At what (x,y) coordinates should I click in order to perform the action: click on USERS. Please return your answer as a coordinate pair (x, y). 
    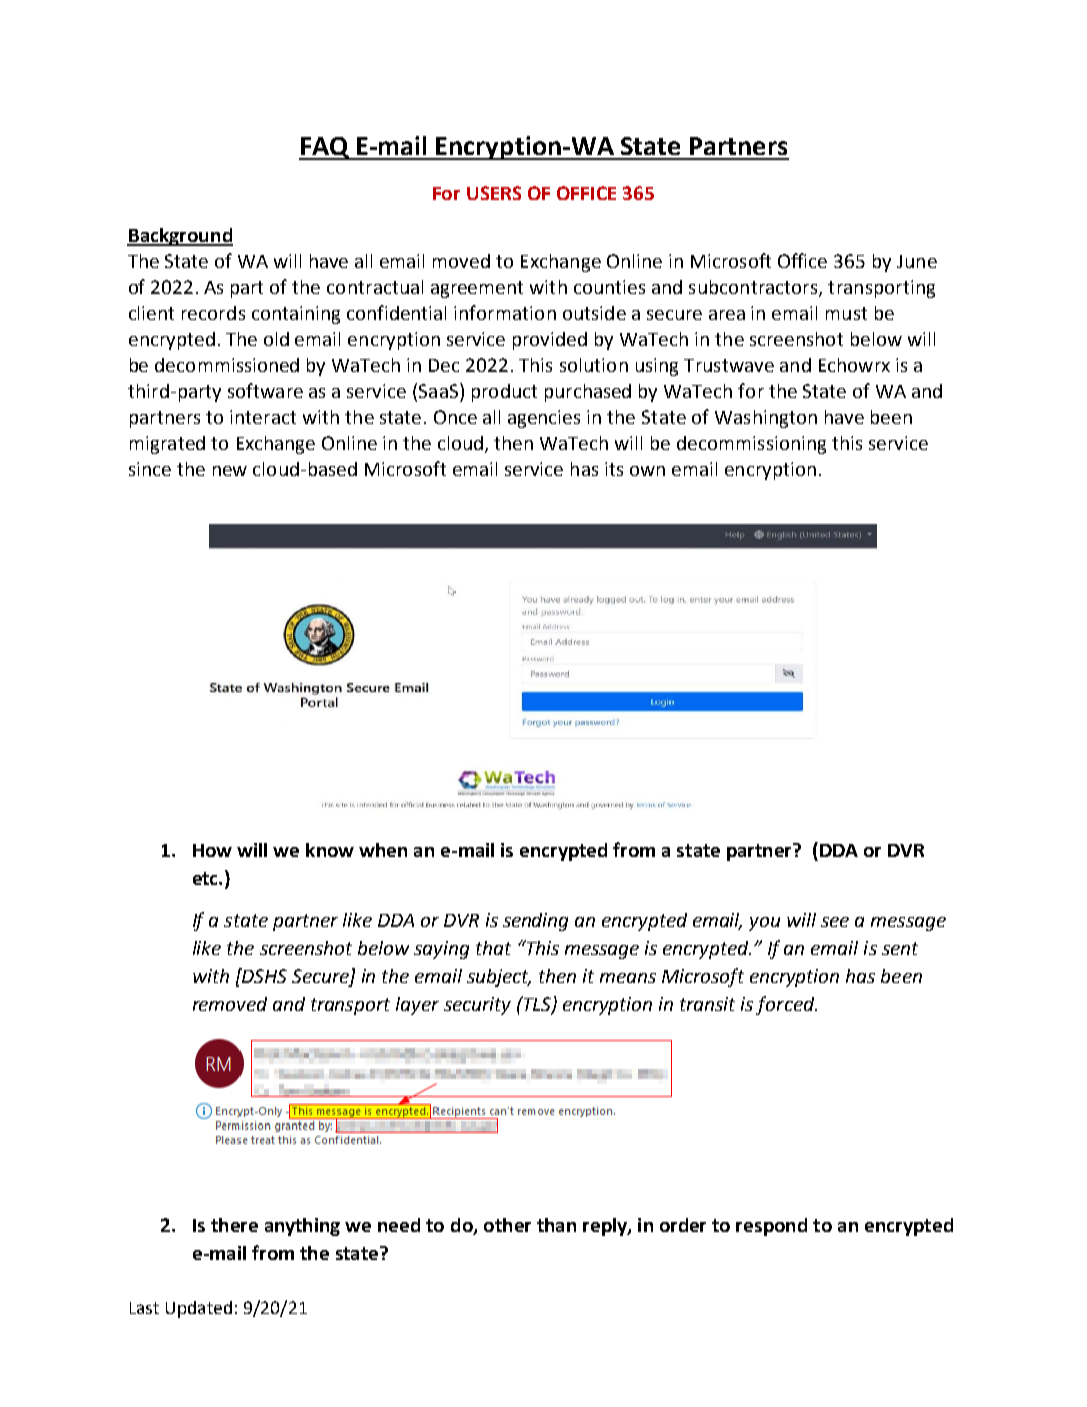
    Looking at the image, I should click on (494, 193).
